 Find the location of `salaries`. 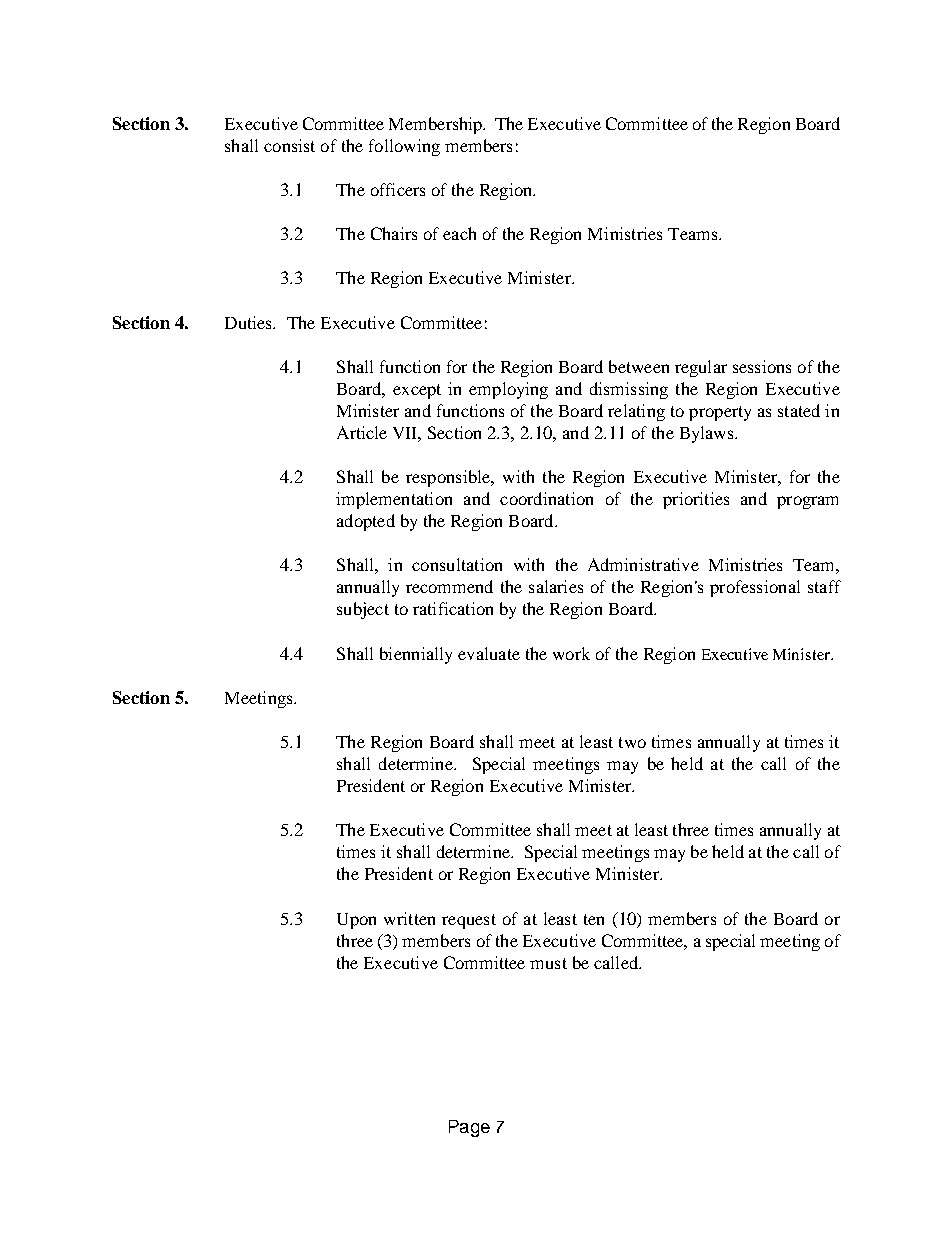

salaries is located at coordinates (556, 586).
